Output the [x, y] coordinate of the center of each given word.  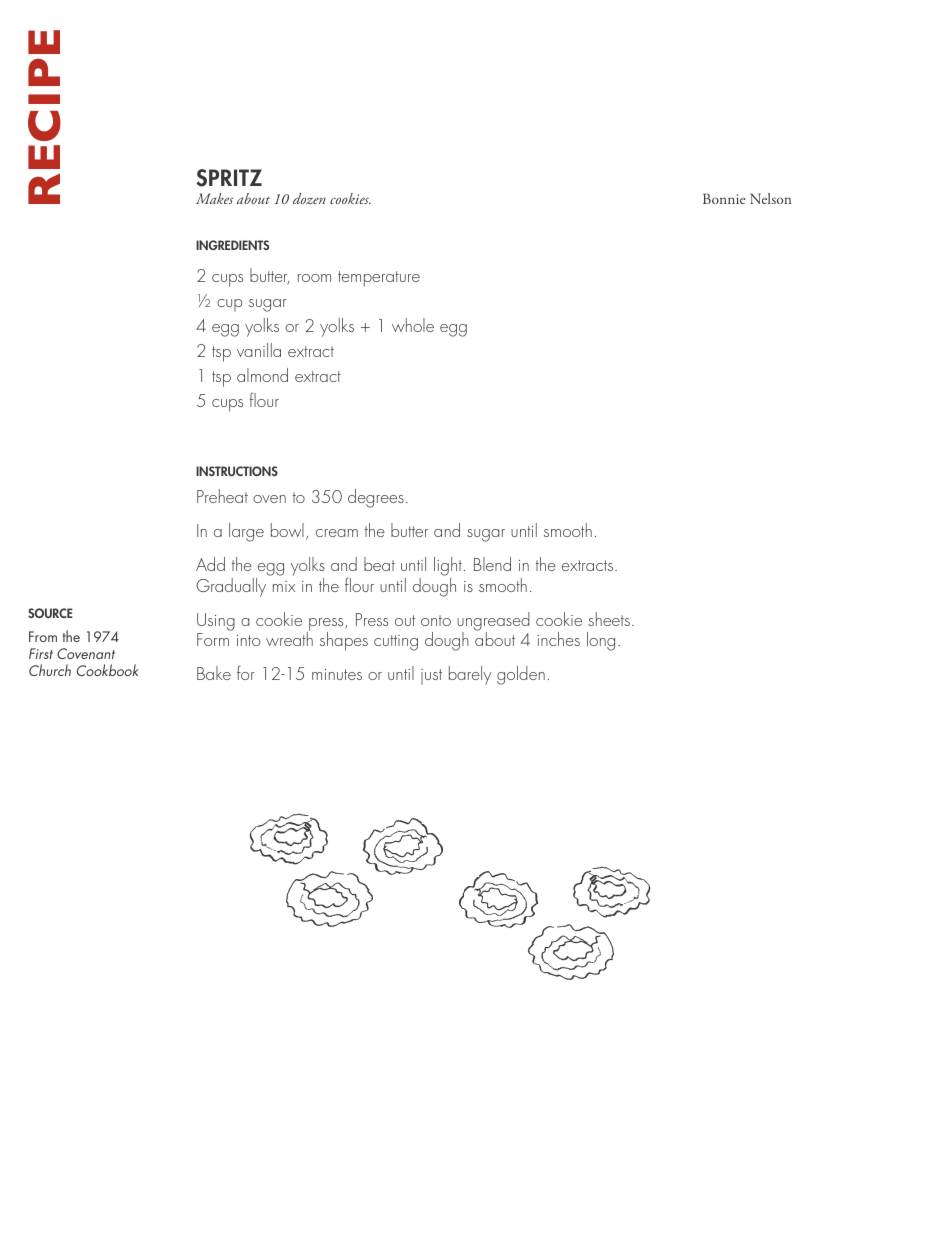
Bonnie [724, 198]
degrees [376, 498]
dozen [309, 199]
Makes [214, 198]
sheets [609, 619]
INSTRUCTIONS [237, 471]
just [431, 677]
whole [413, 325]
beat [379, 564]
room [314, 278]
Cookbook [108, 670]
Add [210, 564]
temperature [379, 279]
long [601, 641]
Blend [492, 564]
